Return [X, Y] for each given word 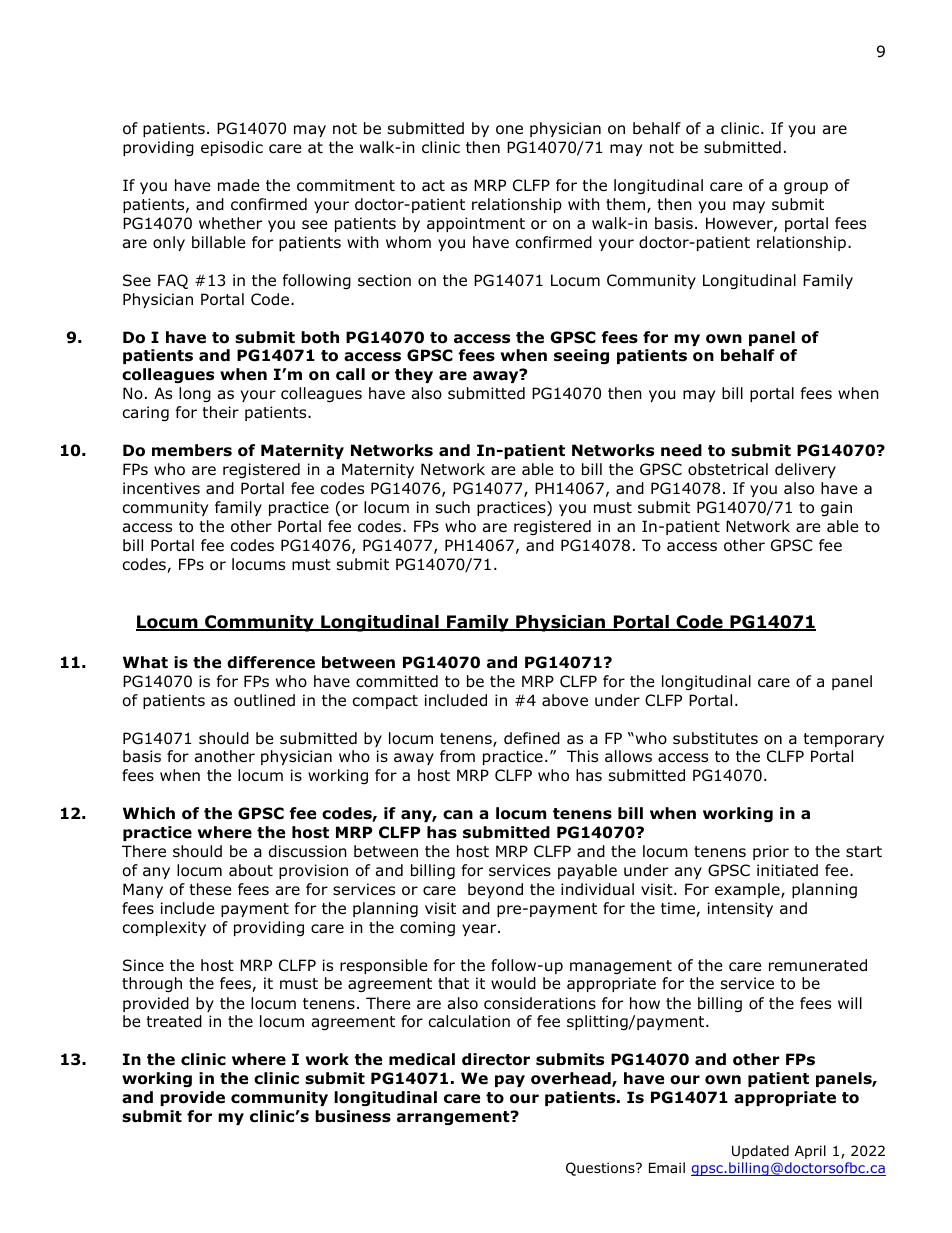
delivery [805, 470]
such [453, 507]
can [458, 815]
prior [771, 852]
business [353, 1116]
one [509, 130]
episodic [232, 148]
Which [149, 813]
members [192, 450]
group [806, 188]
